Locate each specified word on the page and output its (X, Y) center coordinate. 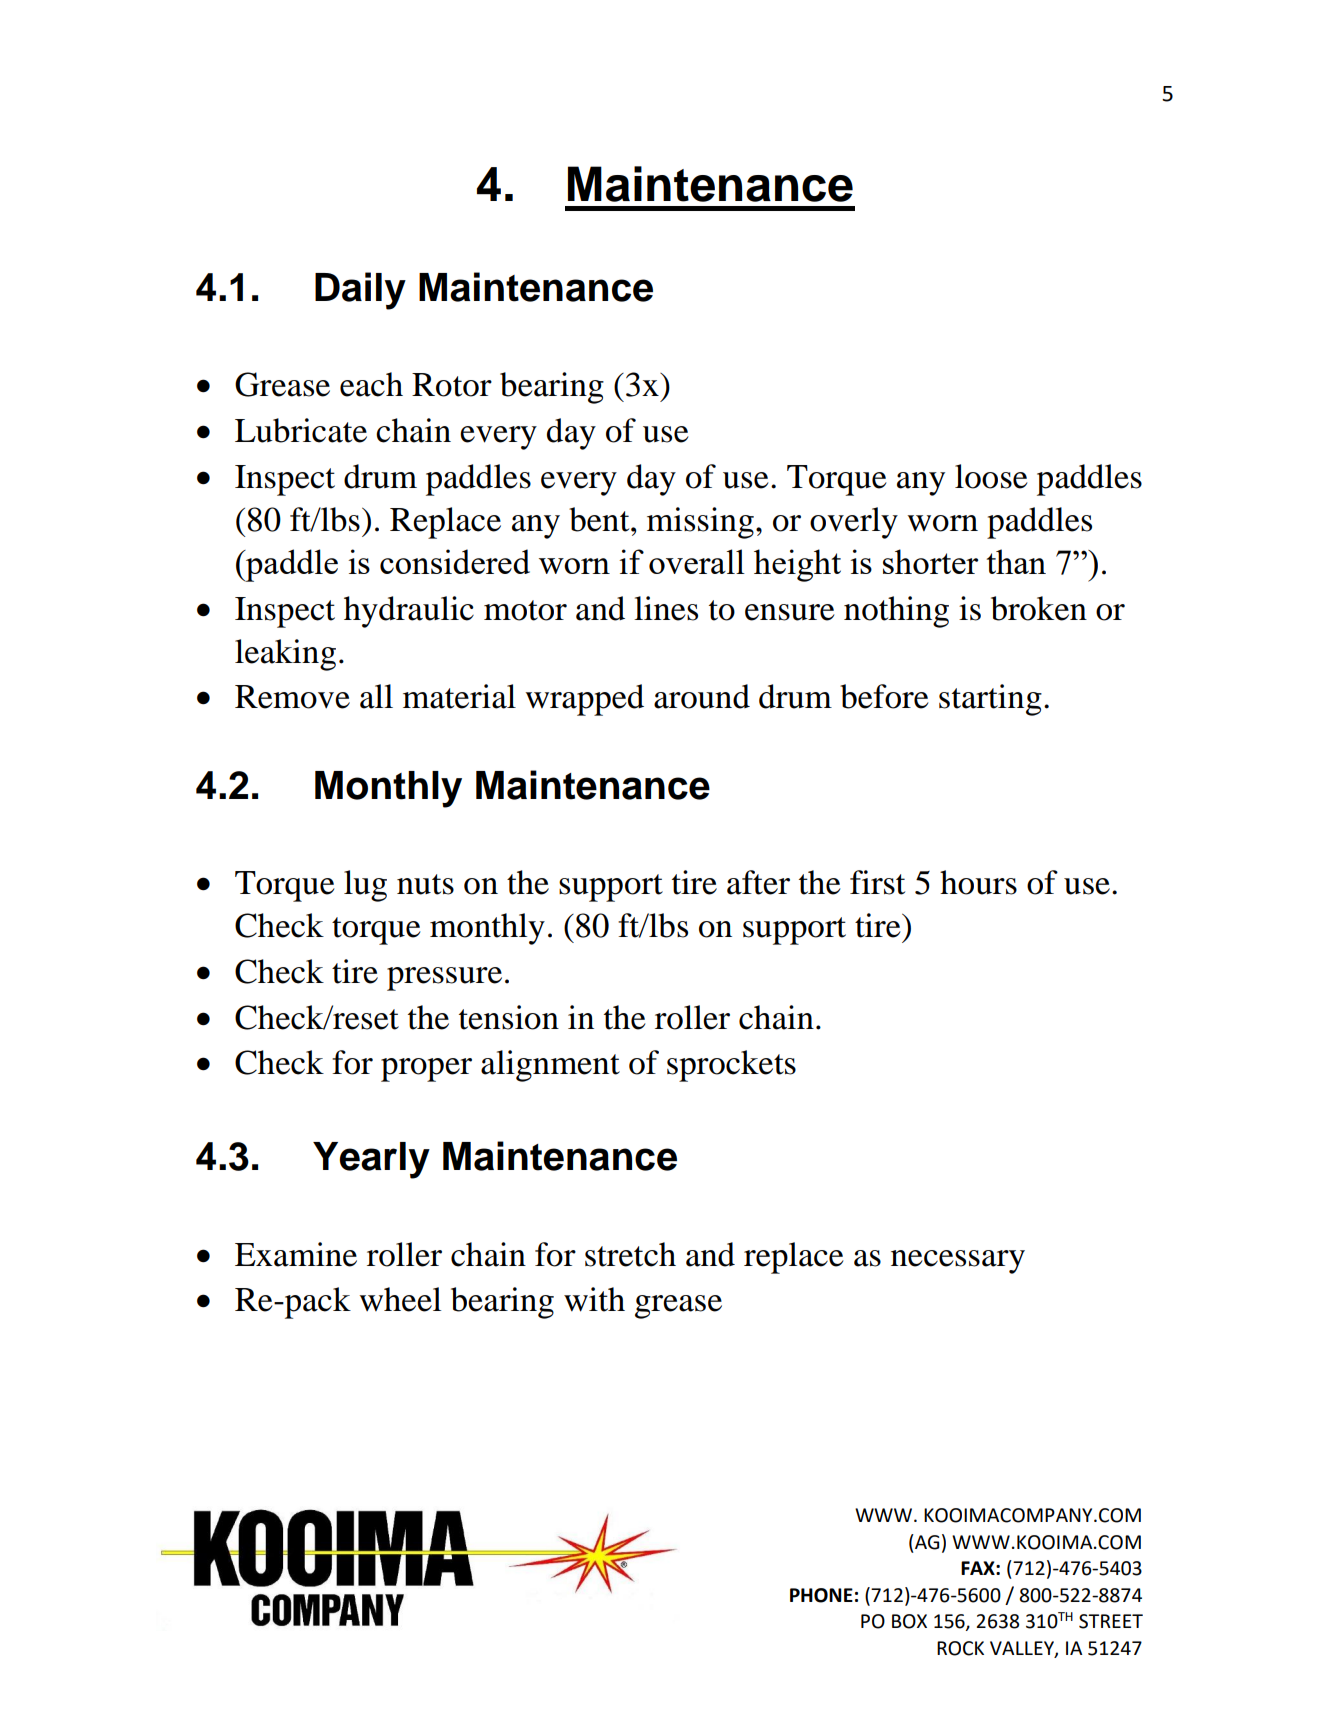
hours (978, 882)
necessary (958, 1262)
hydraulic (409, 612)
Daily (360, 291)
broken (1039, 608)
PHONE (821, 1595)
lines (666, 608)
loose (991, 476)
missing (700, 523)
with (594, 1299)
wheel (400, 1299)
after (758, 882)
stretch (630, 1254)
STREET (1111, 1621)
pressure (444, 979)
